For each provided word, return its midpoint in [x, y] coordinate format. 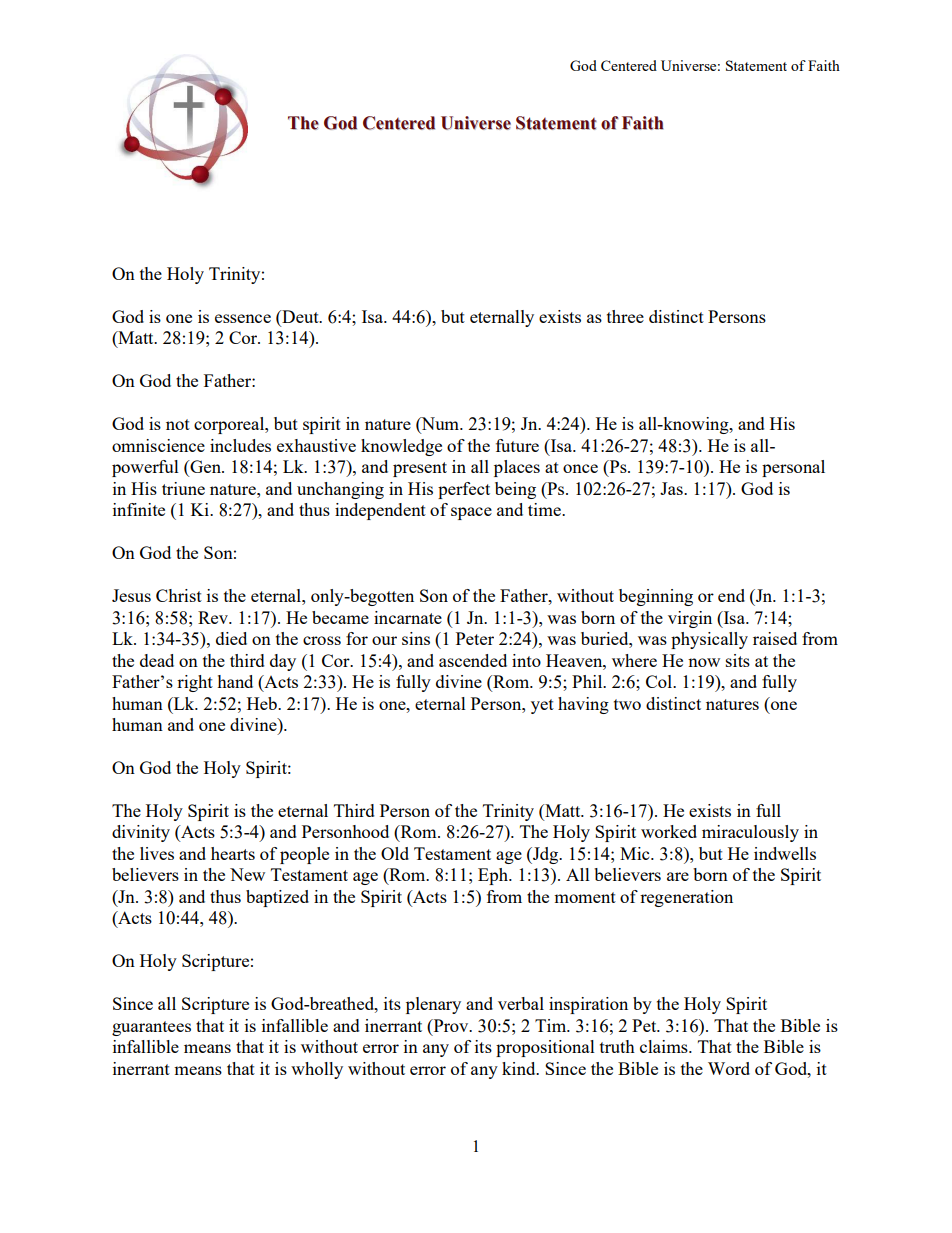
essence [243, 318]
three [625, 316]
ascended [473, 660]
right [195, 683]
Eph [494, 876]
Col [660, 681]
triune [183, 488]
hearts [233, 853]
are [678, 876]
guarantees [151, 1028]
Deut [300, 318]
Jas [672, 488]
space [471, 513]
